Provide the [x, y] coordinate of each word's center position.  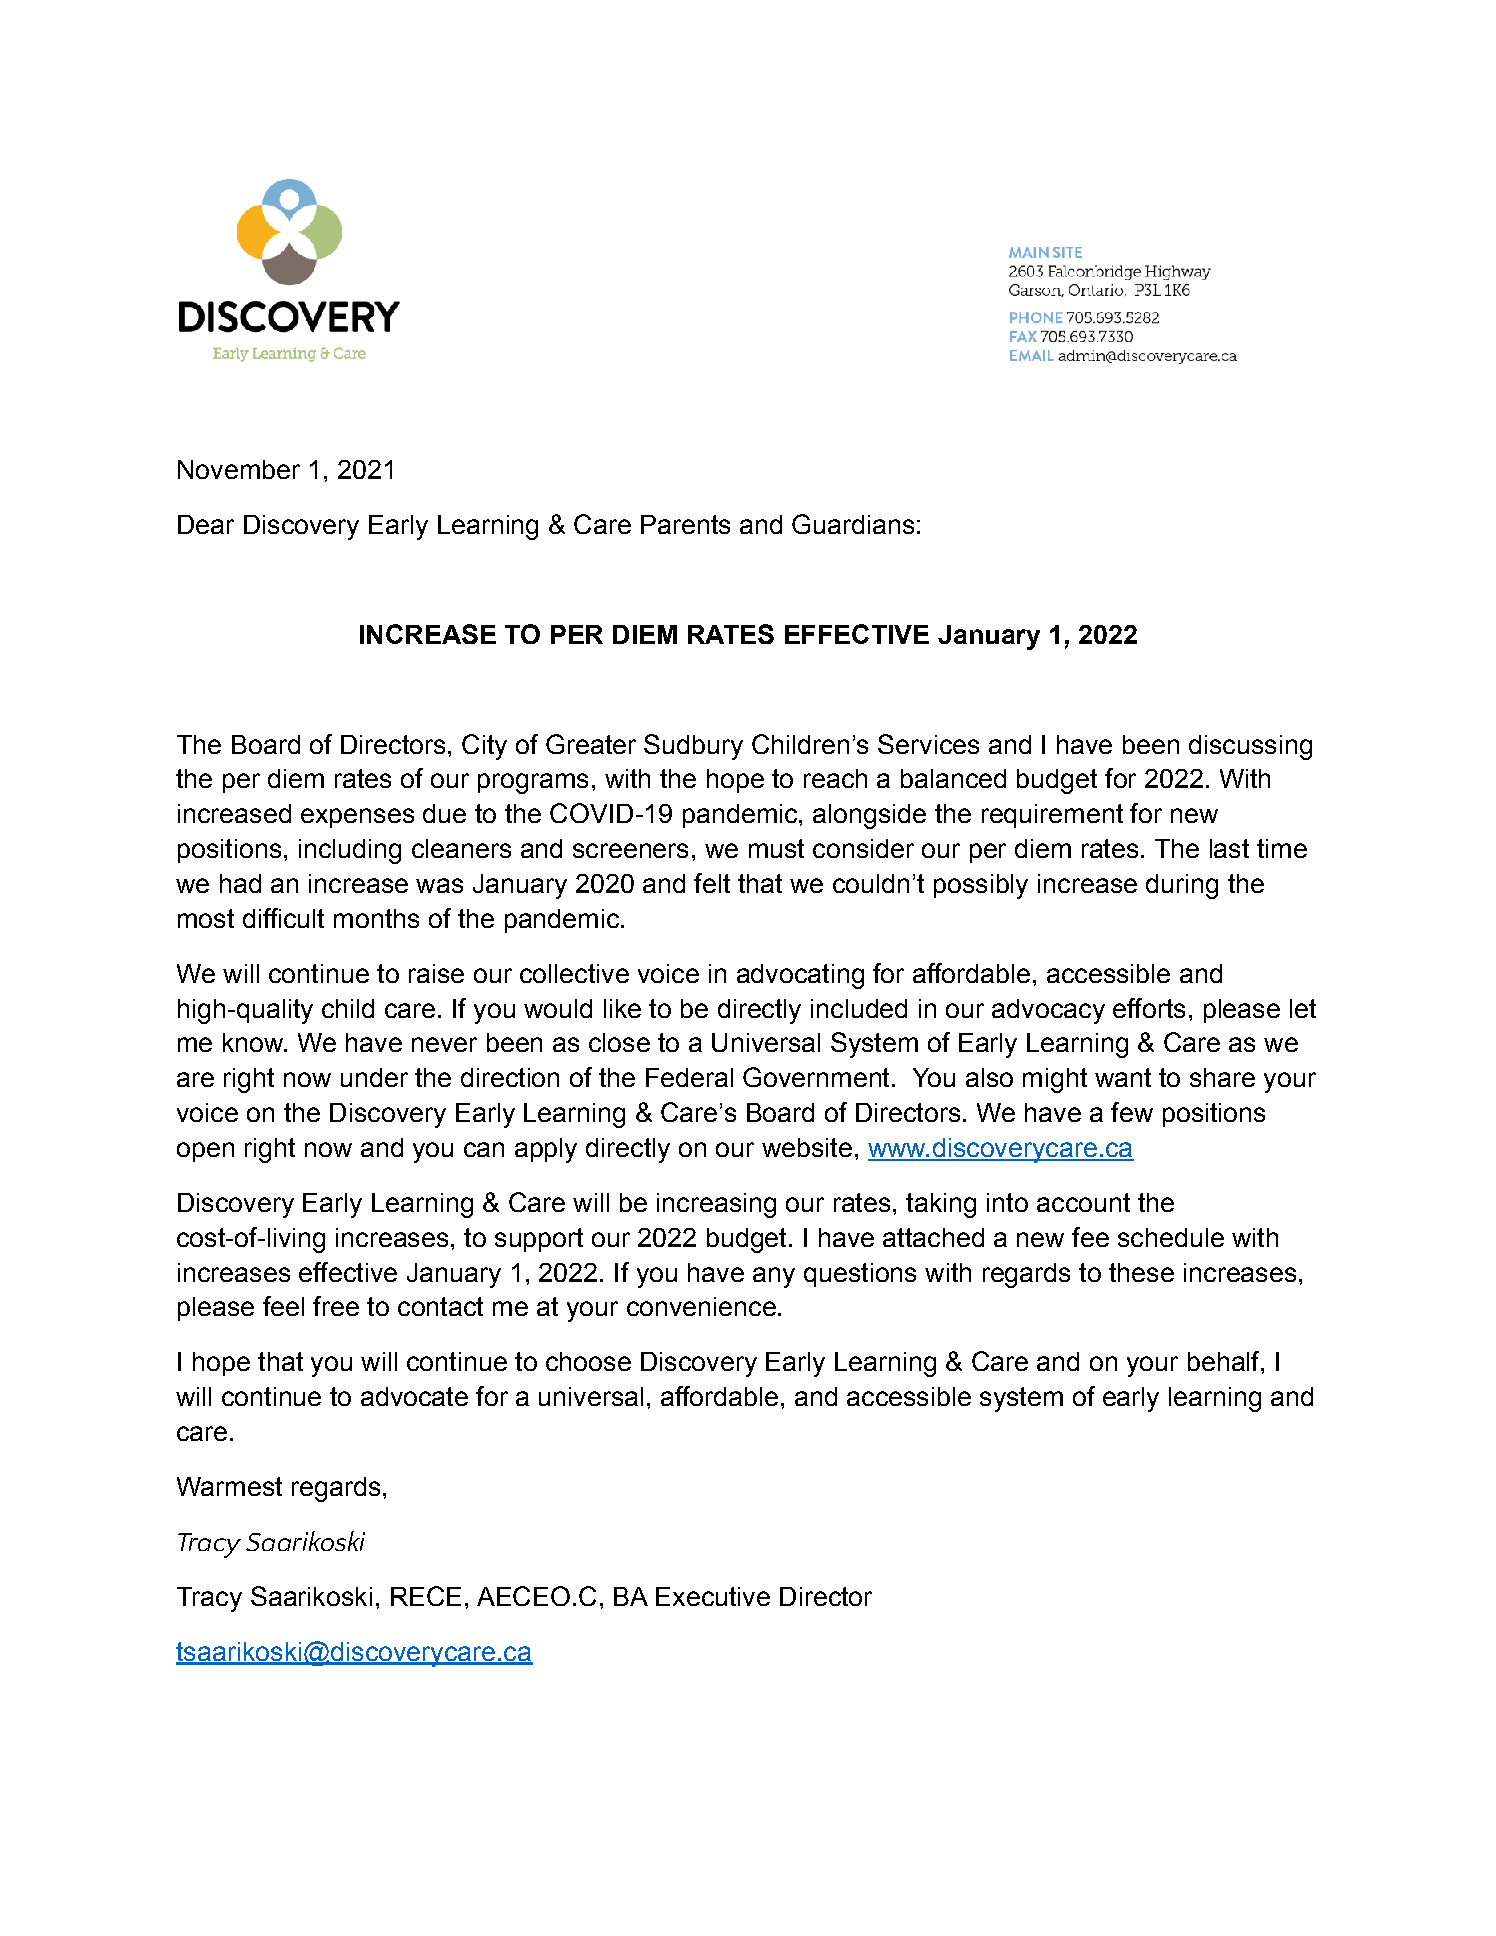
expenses [357, 818]
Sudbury [693, 747]
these [1141, 1272]
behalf [1225, 1361]
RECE [426, 1596]
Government [816, 1077]
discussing [1250, 747]
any [774, 1277]
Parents [685, 524]
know [254, 1042]
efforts [1149, 1008]
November [239, 469]
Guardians [853, 524]
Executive [713, 1596]
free [336, 1306]
